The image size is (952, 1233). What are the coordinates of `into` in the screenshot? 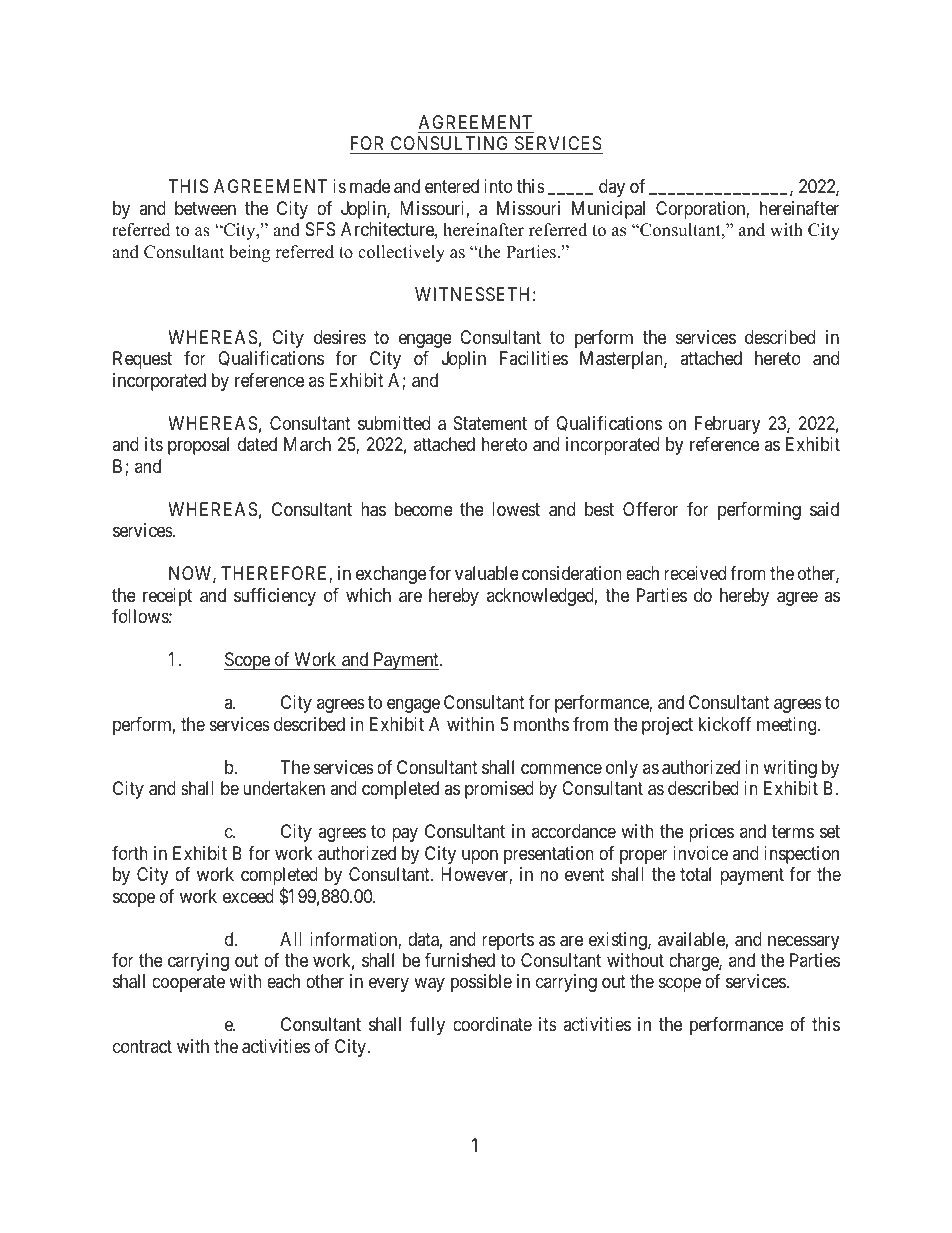 It's located at (498, 186).
